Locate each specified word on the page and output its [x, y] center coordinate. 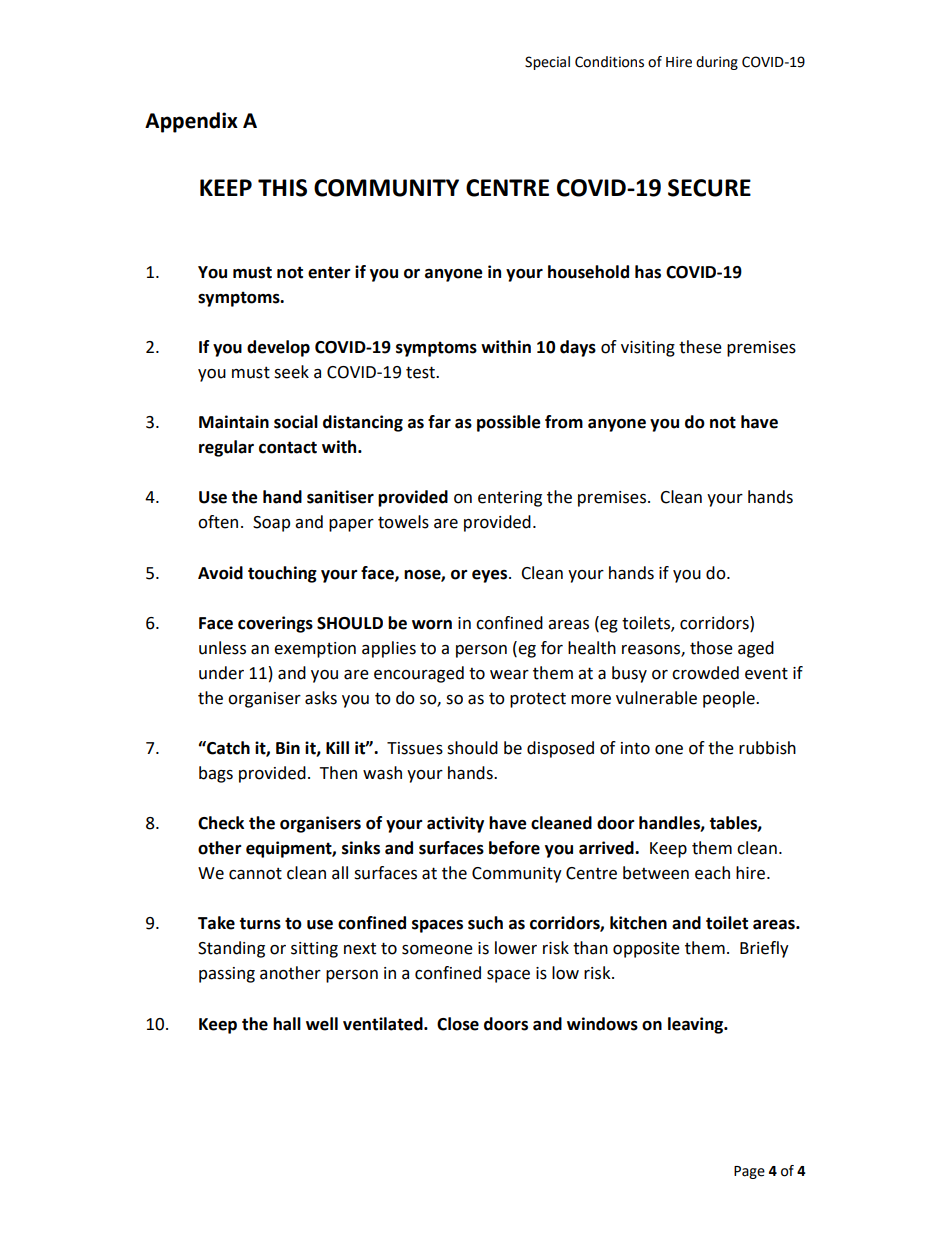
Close [458, 1024]
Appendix [191, 122]
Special [547, 63]
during [717, 63]
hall [287, 1024]
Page [749, 1172]
